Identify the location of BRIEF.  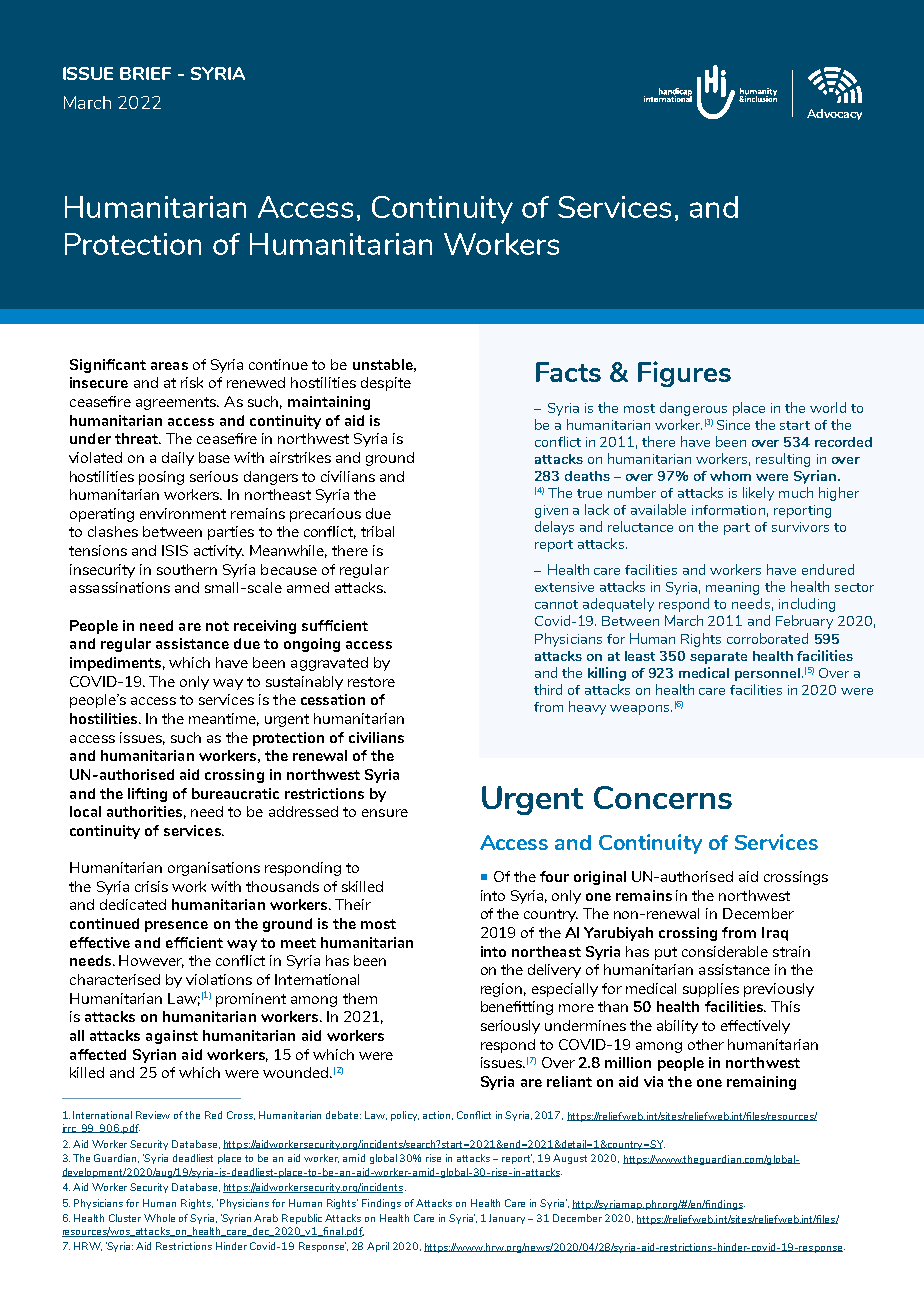
(145, 73).
